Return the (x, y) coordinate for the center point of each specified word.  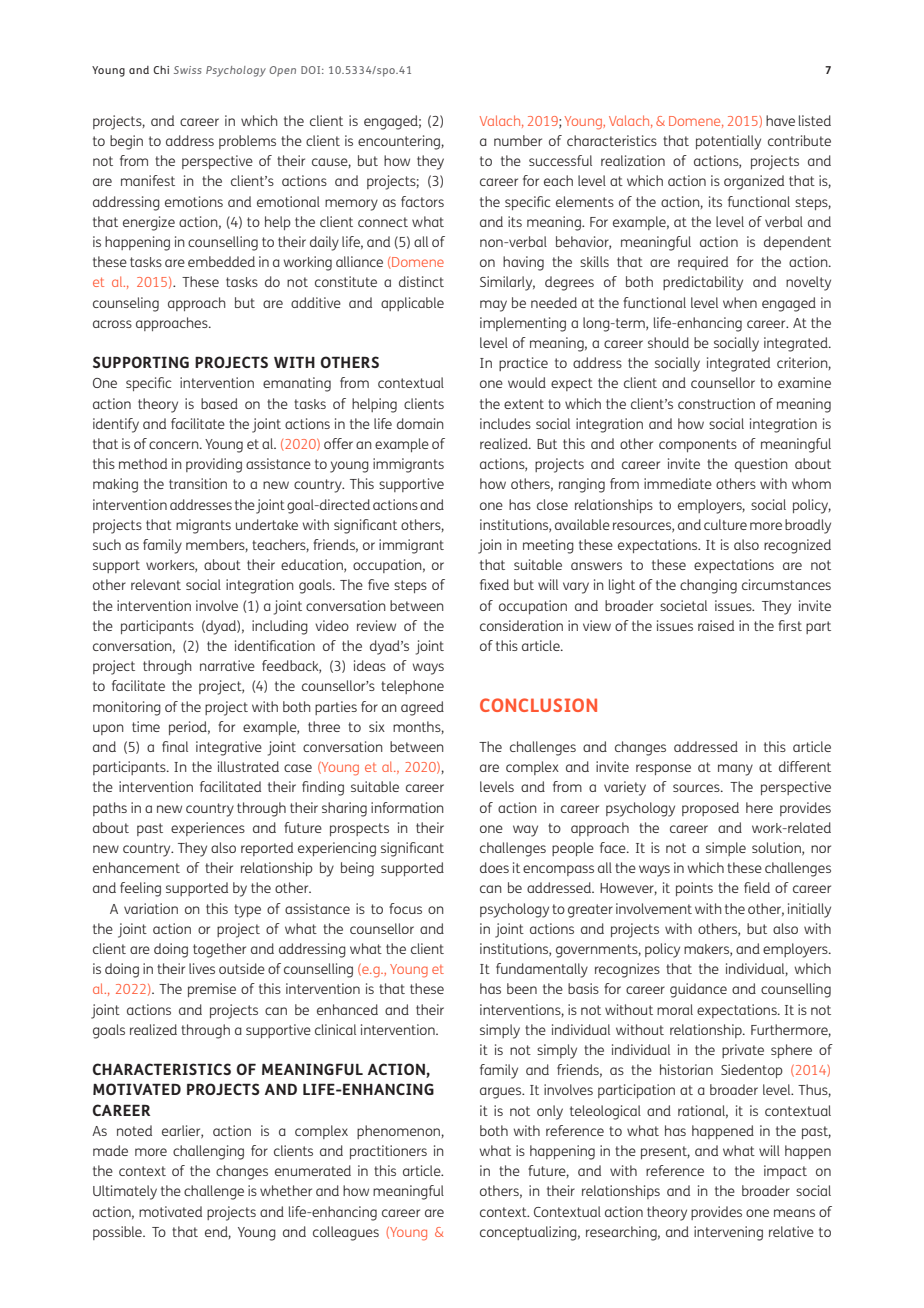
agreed (422, 708)
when (740, 302)
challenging (208, 1152)
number (518, 140)
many (735, 770)
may (493, 306)
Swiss (188, 70)
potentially (728, 142)
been (522, 988)
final (175, 746)
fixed (494, 584)
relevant (156, 584)
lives (202, 968)
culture (725, 524)
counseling (126, 304)
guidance (698, 990)
